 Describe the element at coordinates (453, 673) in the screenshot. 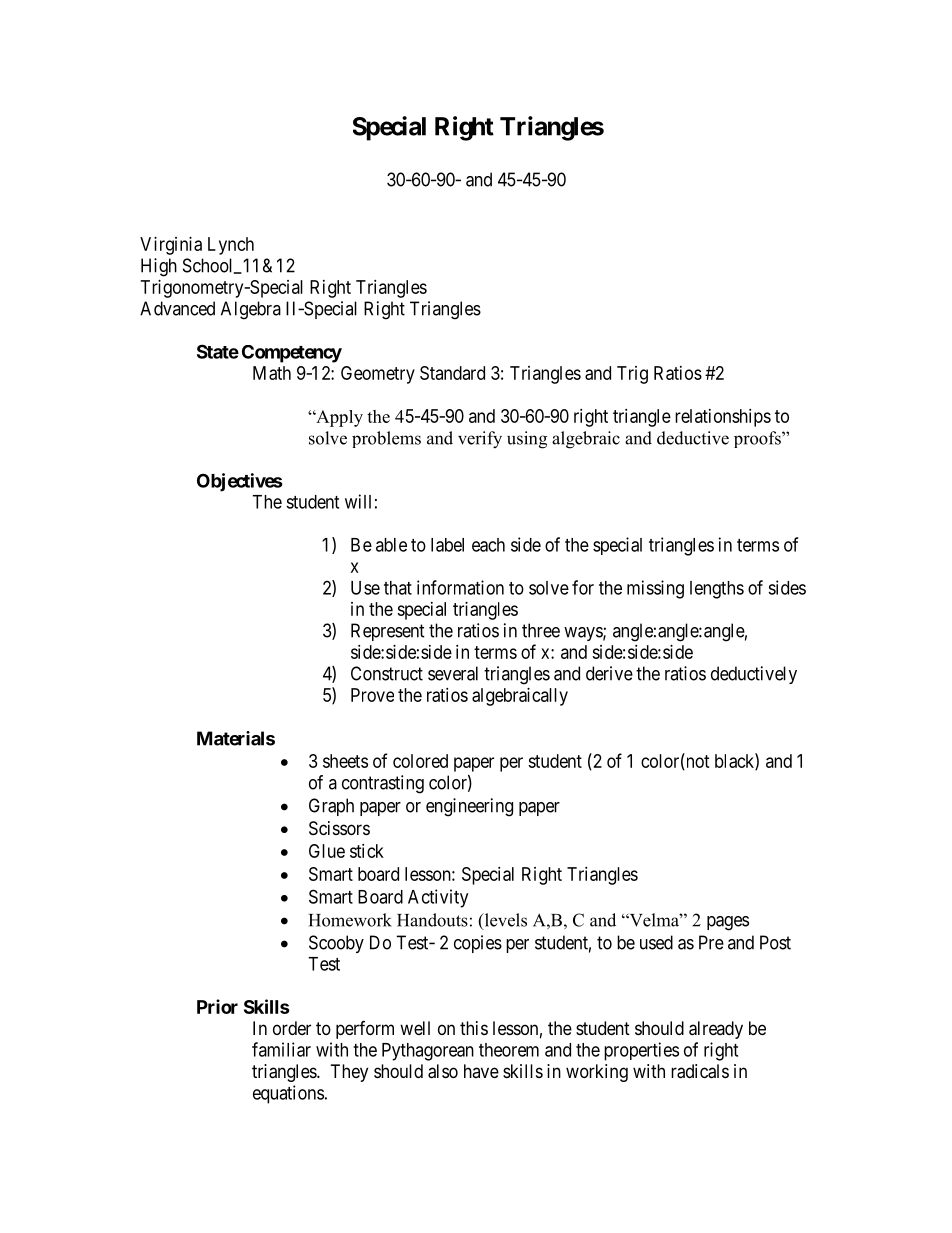

I see `several` at that location.
